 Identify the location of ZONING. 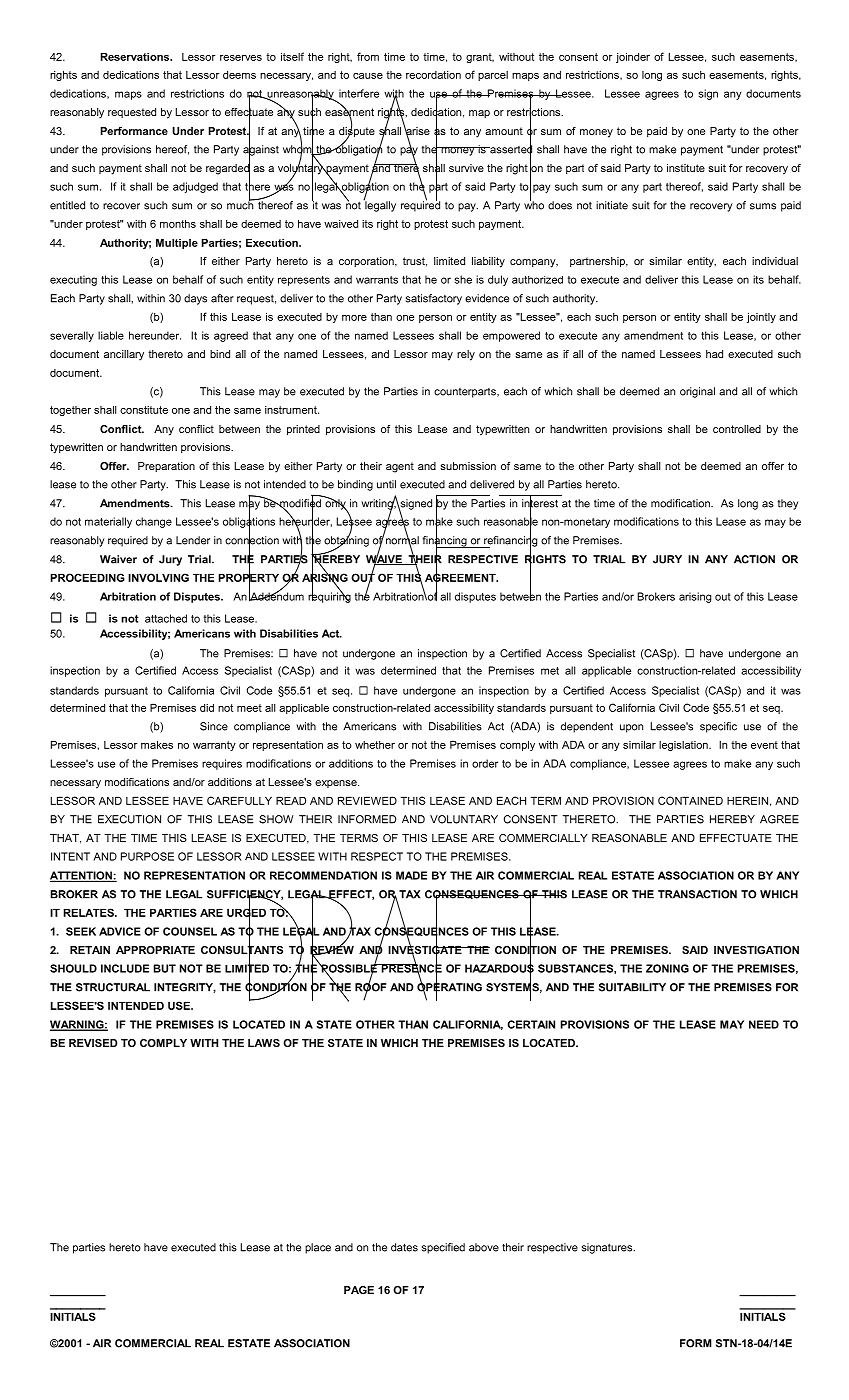
(667, 968).
